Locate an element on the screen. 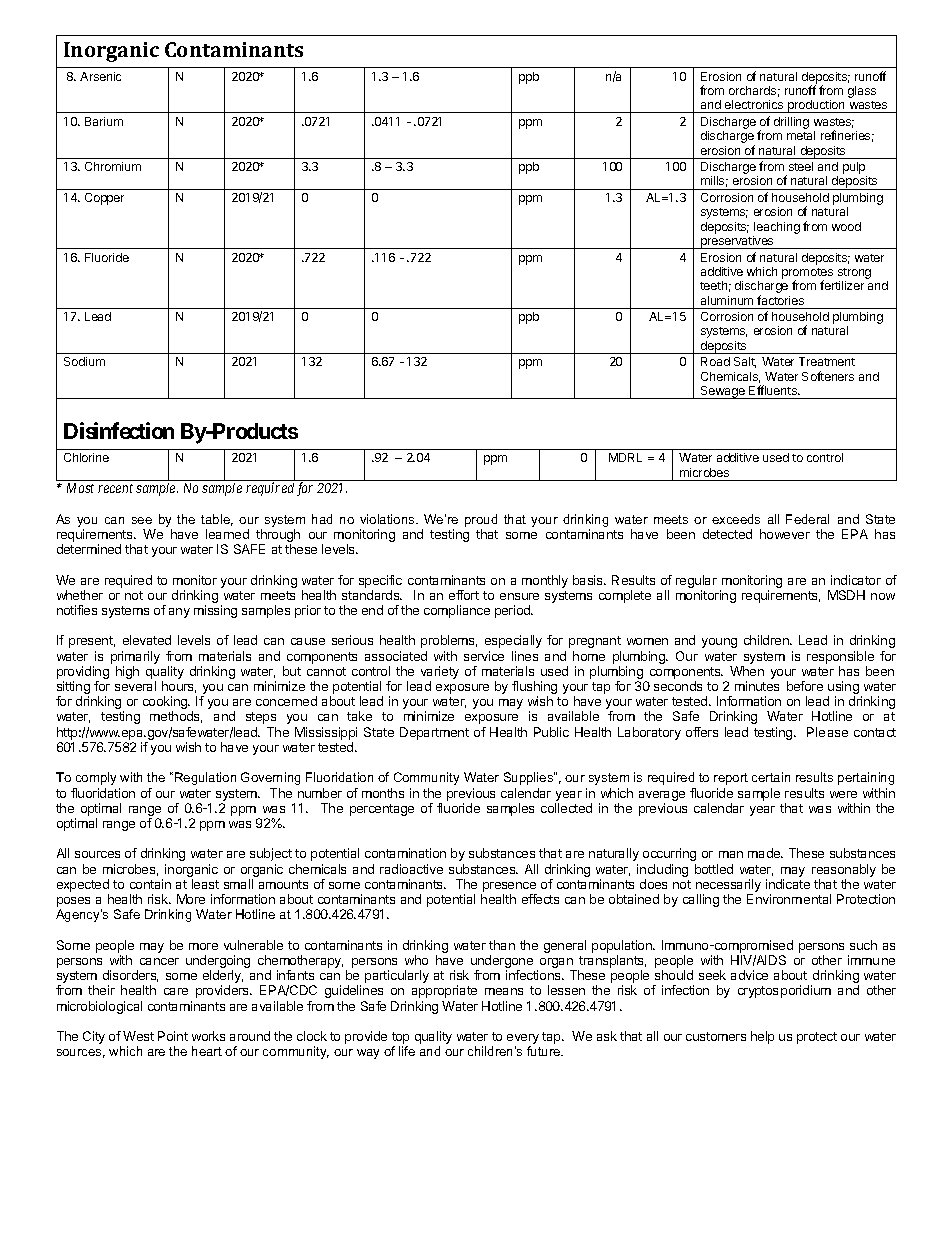 This screenshot has height=1233, width=952. effort is located at coordinates (464, 595).
